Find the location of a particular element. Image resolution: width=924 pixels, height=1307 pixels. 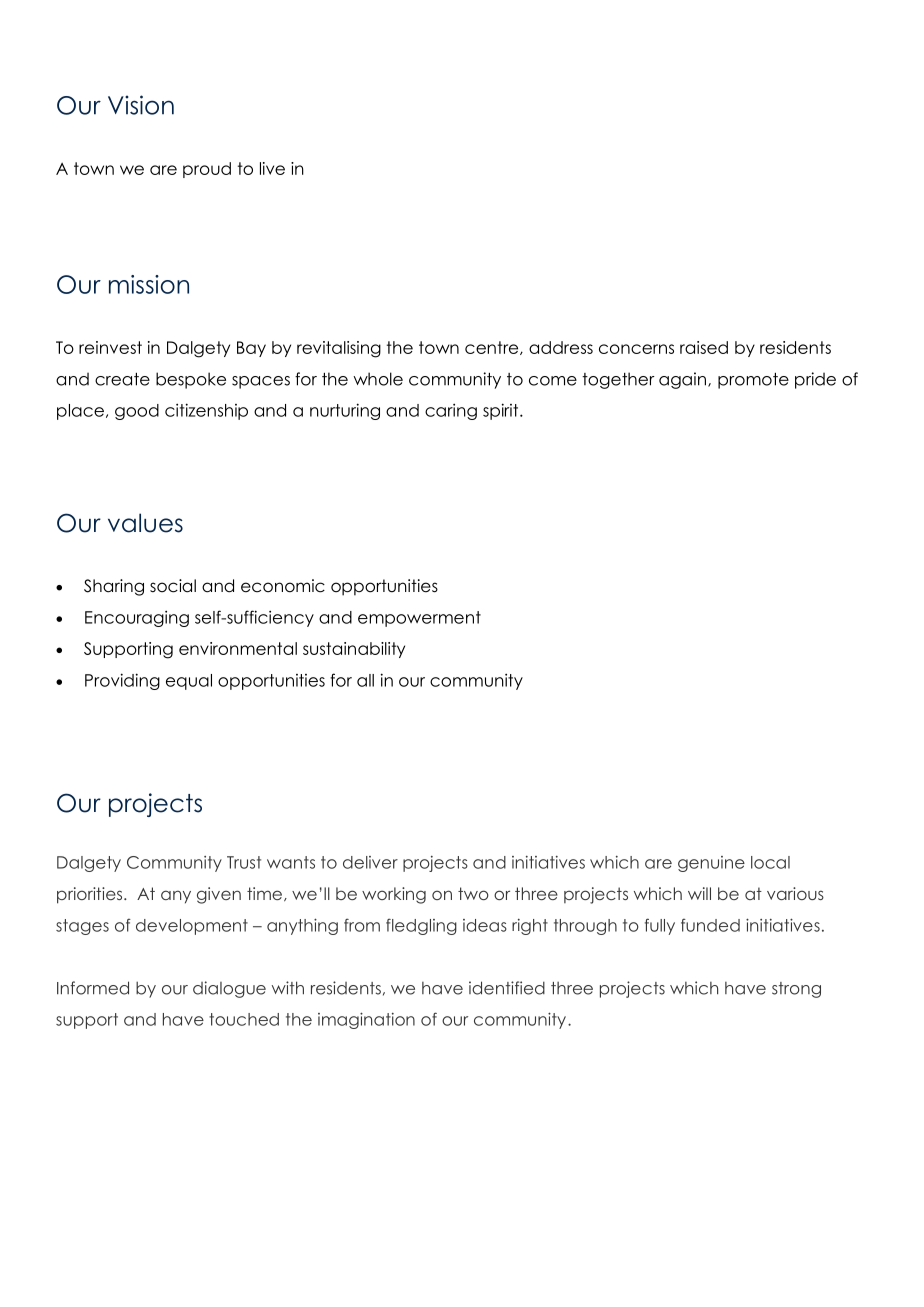

raised is located at coordinates (704, 347).
